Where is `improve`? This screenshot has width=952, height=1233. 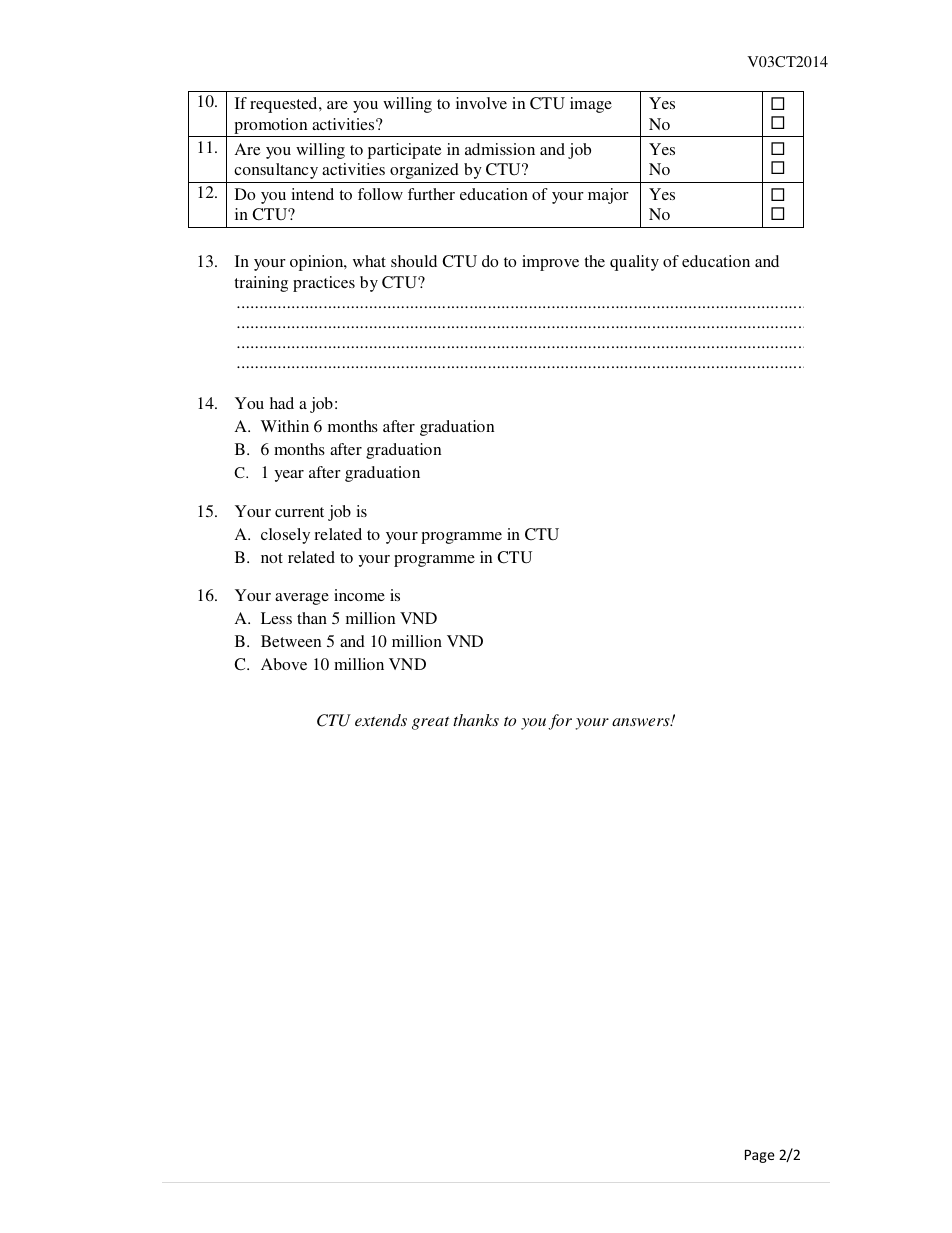
improve is located at coordinates (550, 263).
